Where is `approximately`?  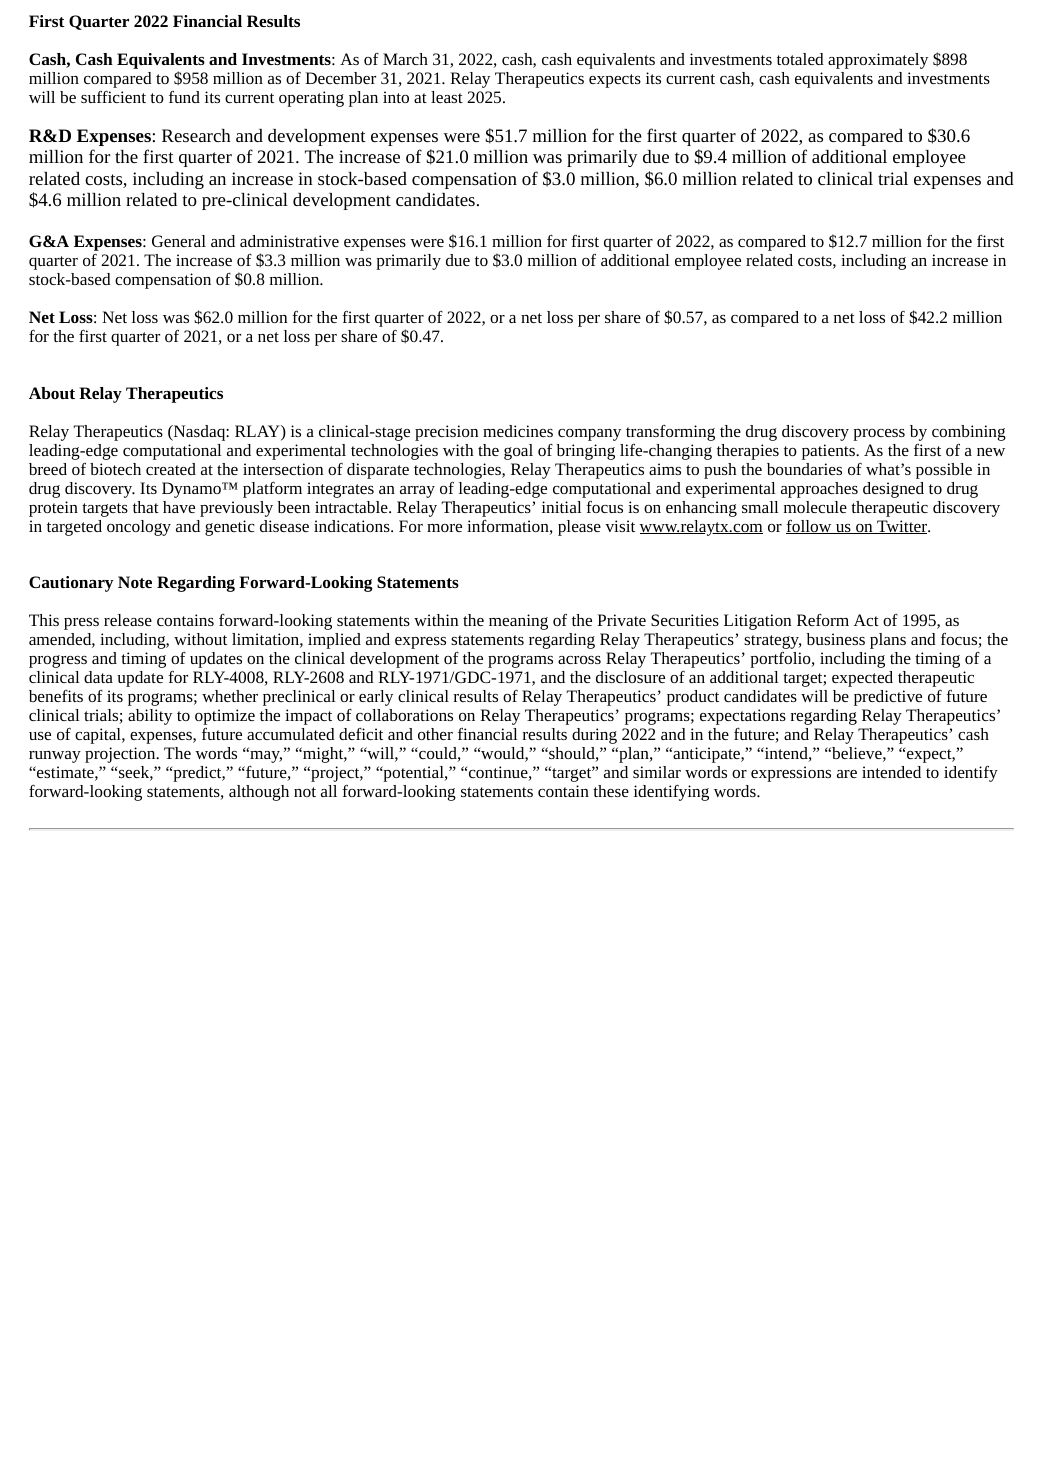 approximately is located at coordinates (878, 61).
